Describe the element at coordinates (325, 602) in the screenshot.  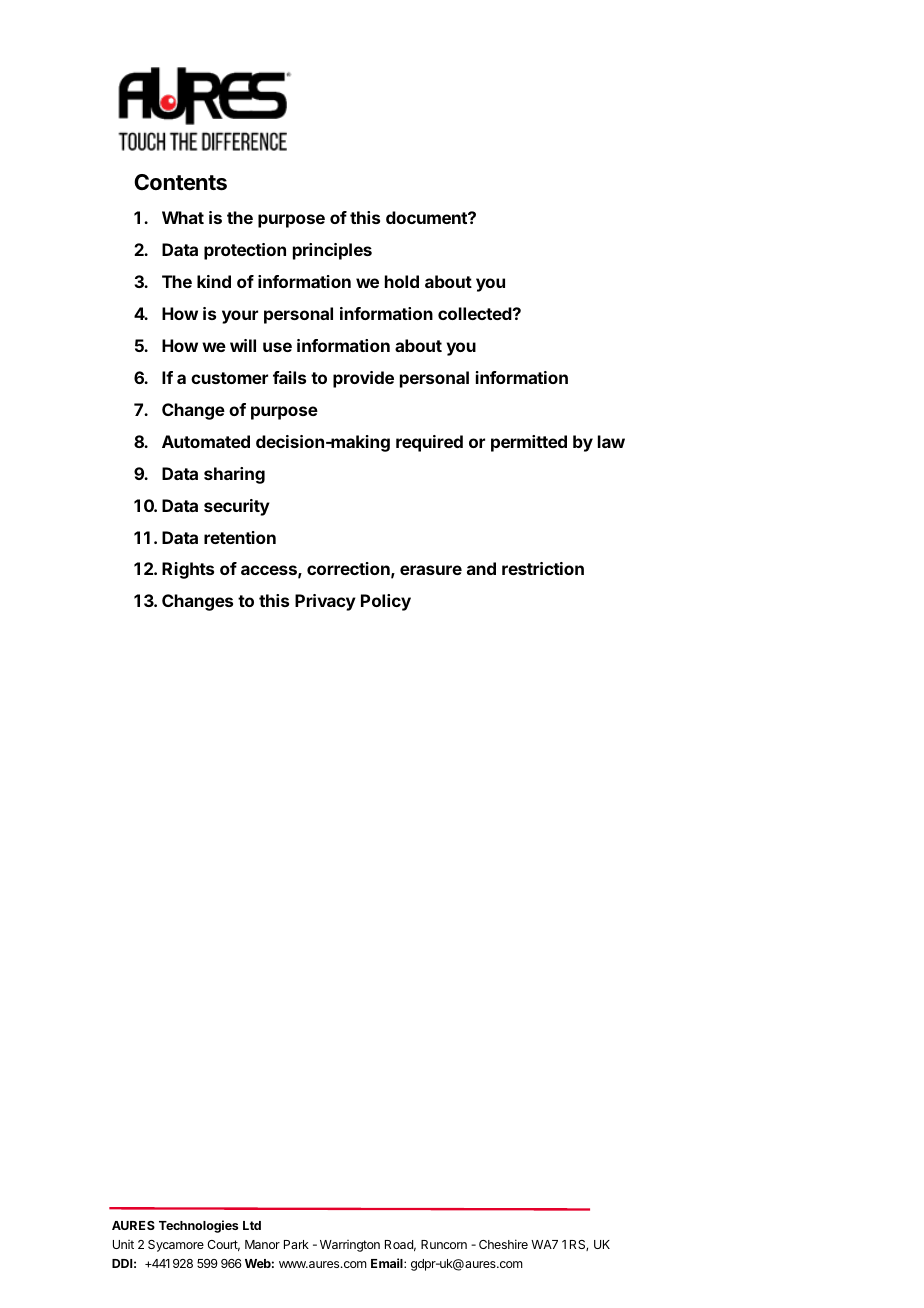
I see `Privacy` at that location.
